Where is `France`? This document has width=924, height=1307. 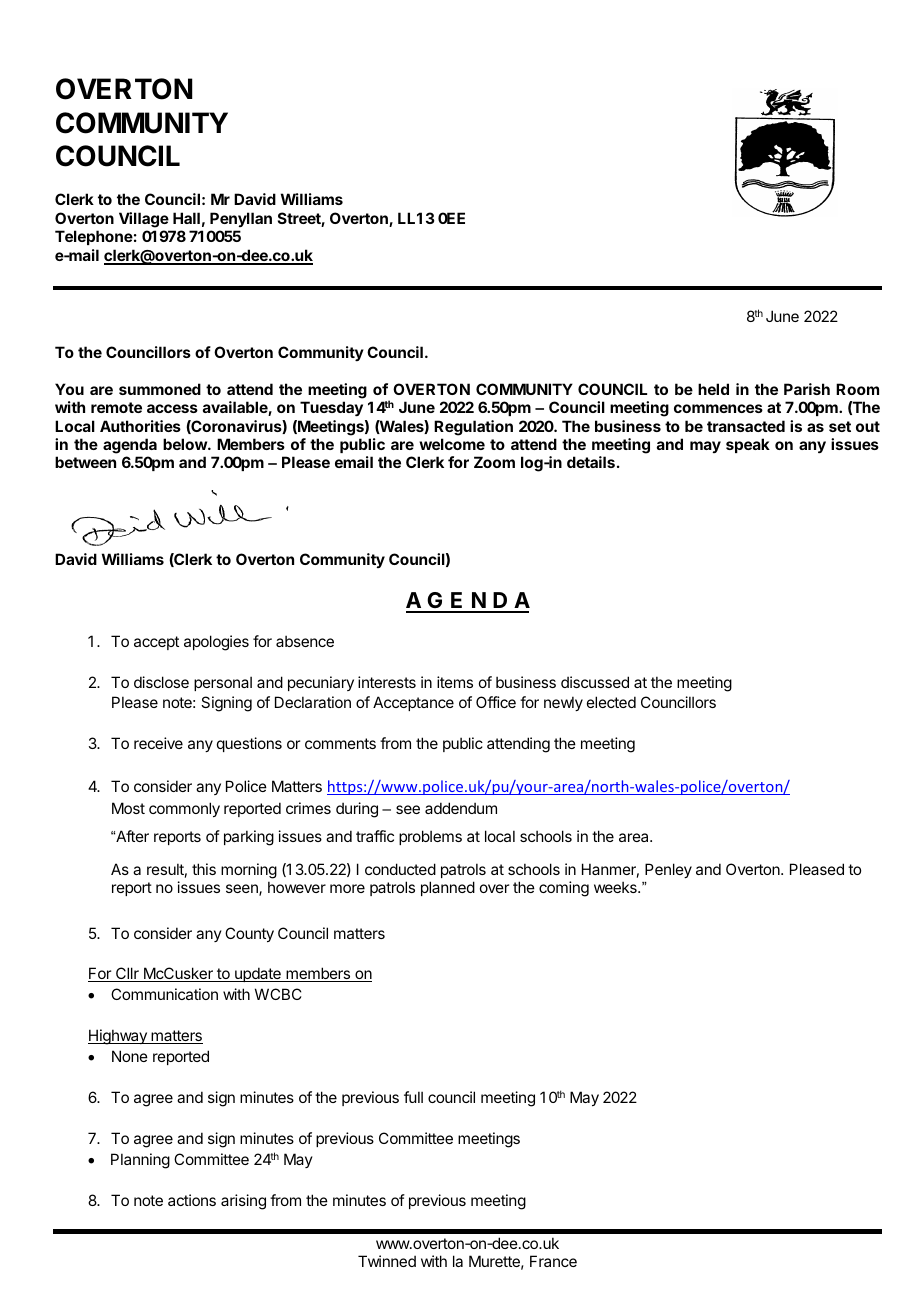 France is located at coordinates (553, 1261).
